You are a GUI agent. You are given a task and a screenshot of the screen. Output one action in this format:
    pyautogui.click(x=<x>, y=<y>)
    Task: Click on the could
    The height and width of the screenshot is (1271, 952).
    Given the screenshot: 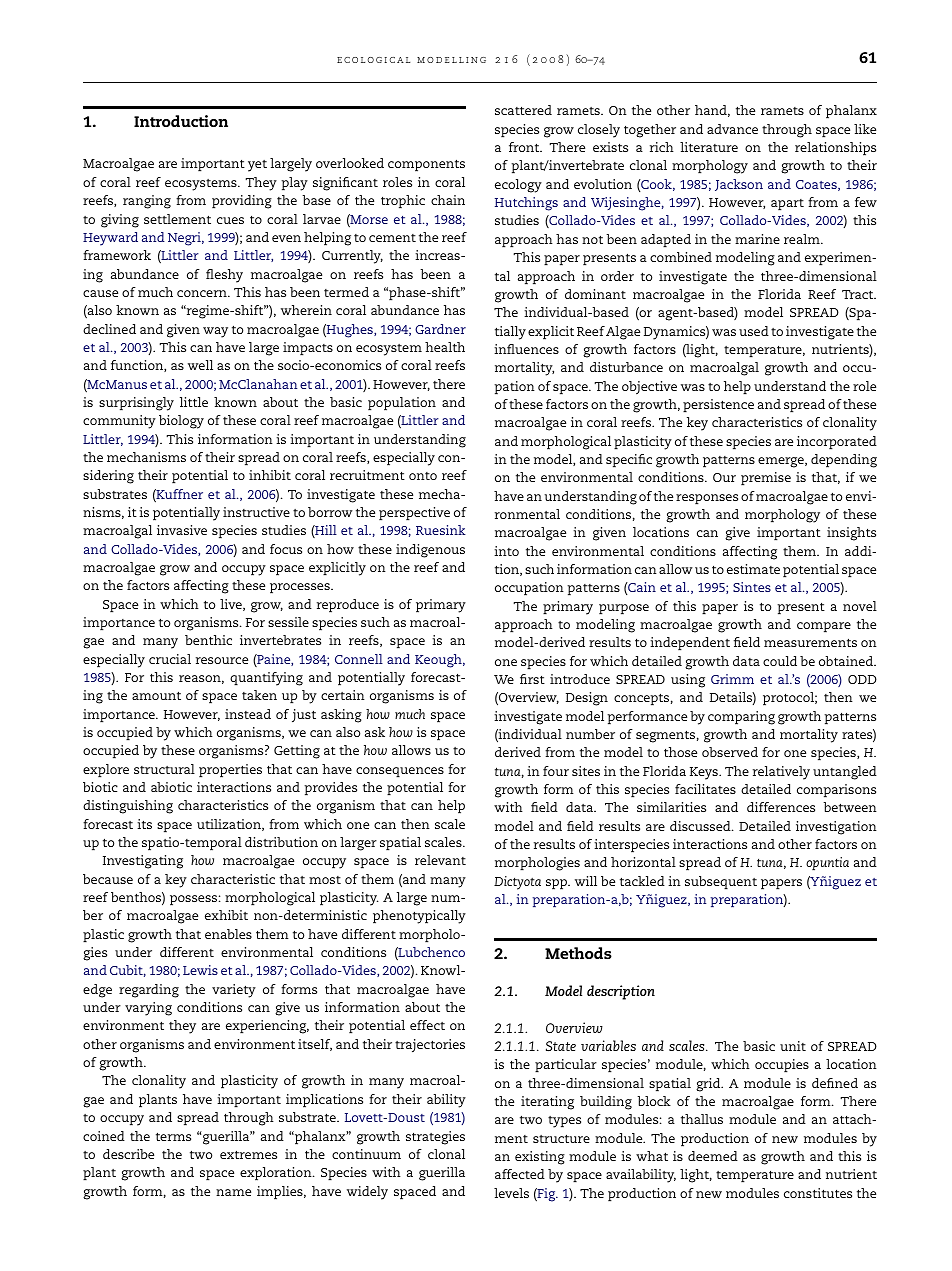 What is the action you would take?
    pyautogui.click(x=780, y=661)
